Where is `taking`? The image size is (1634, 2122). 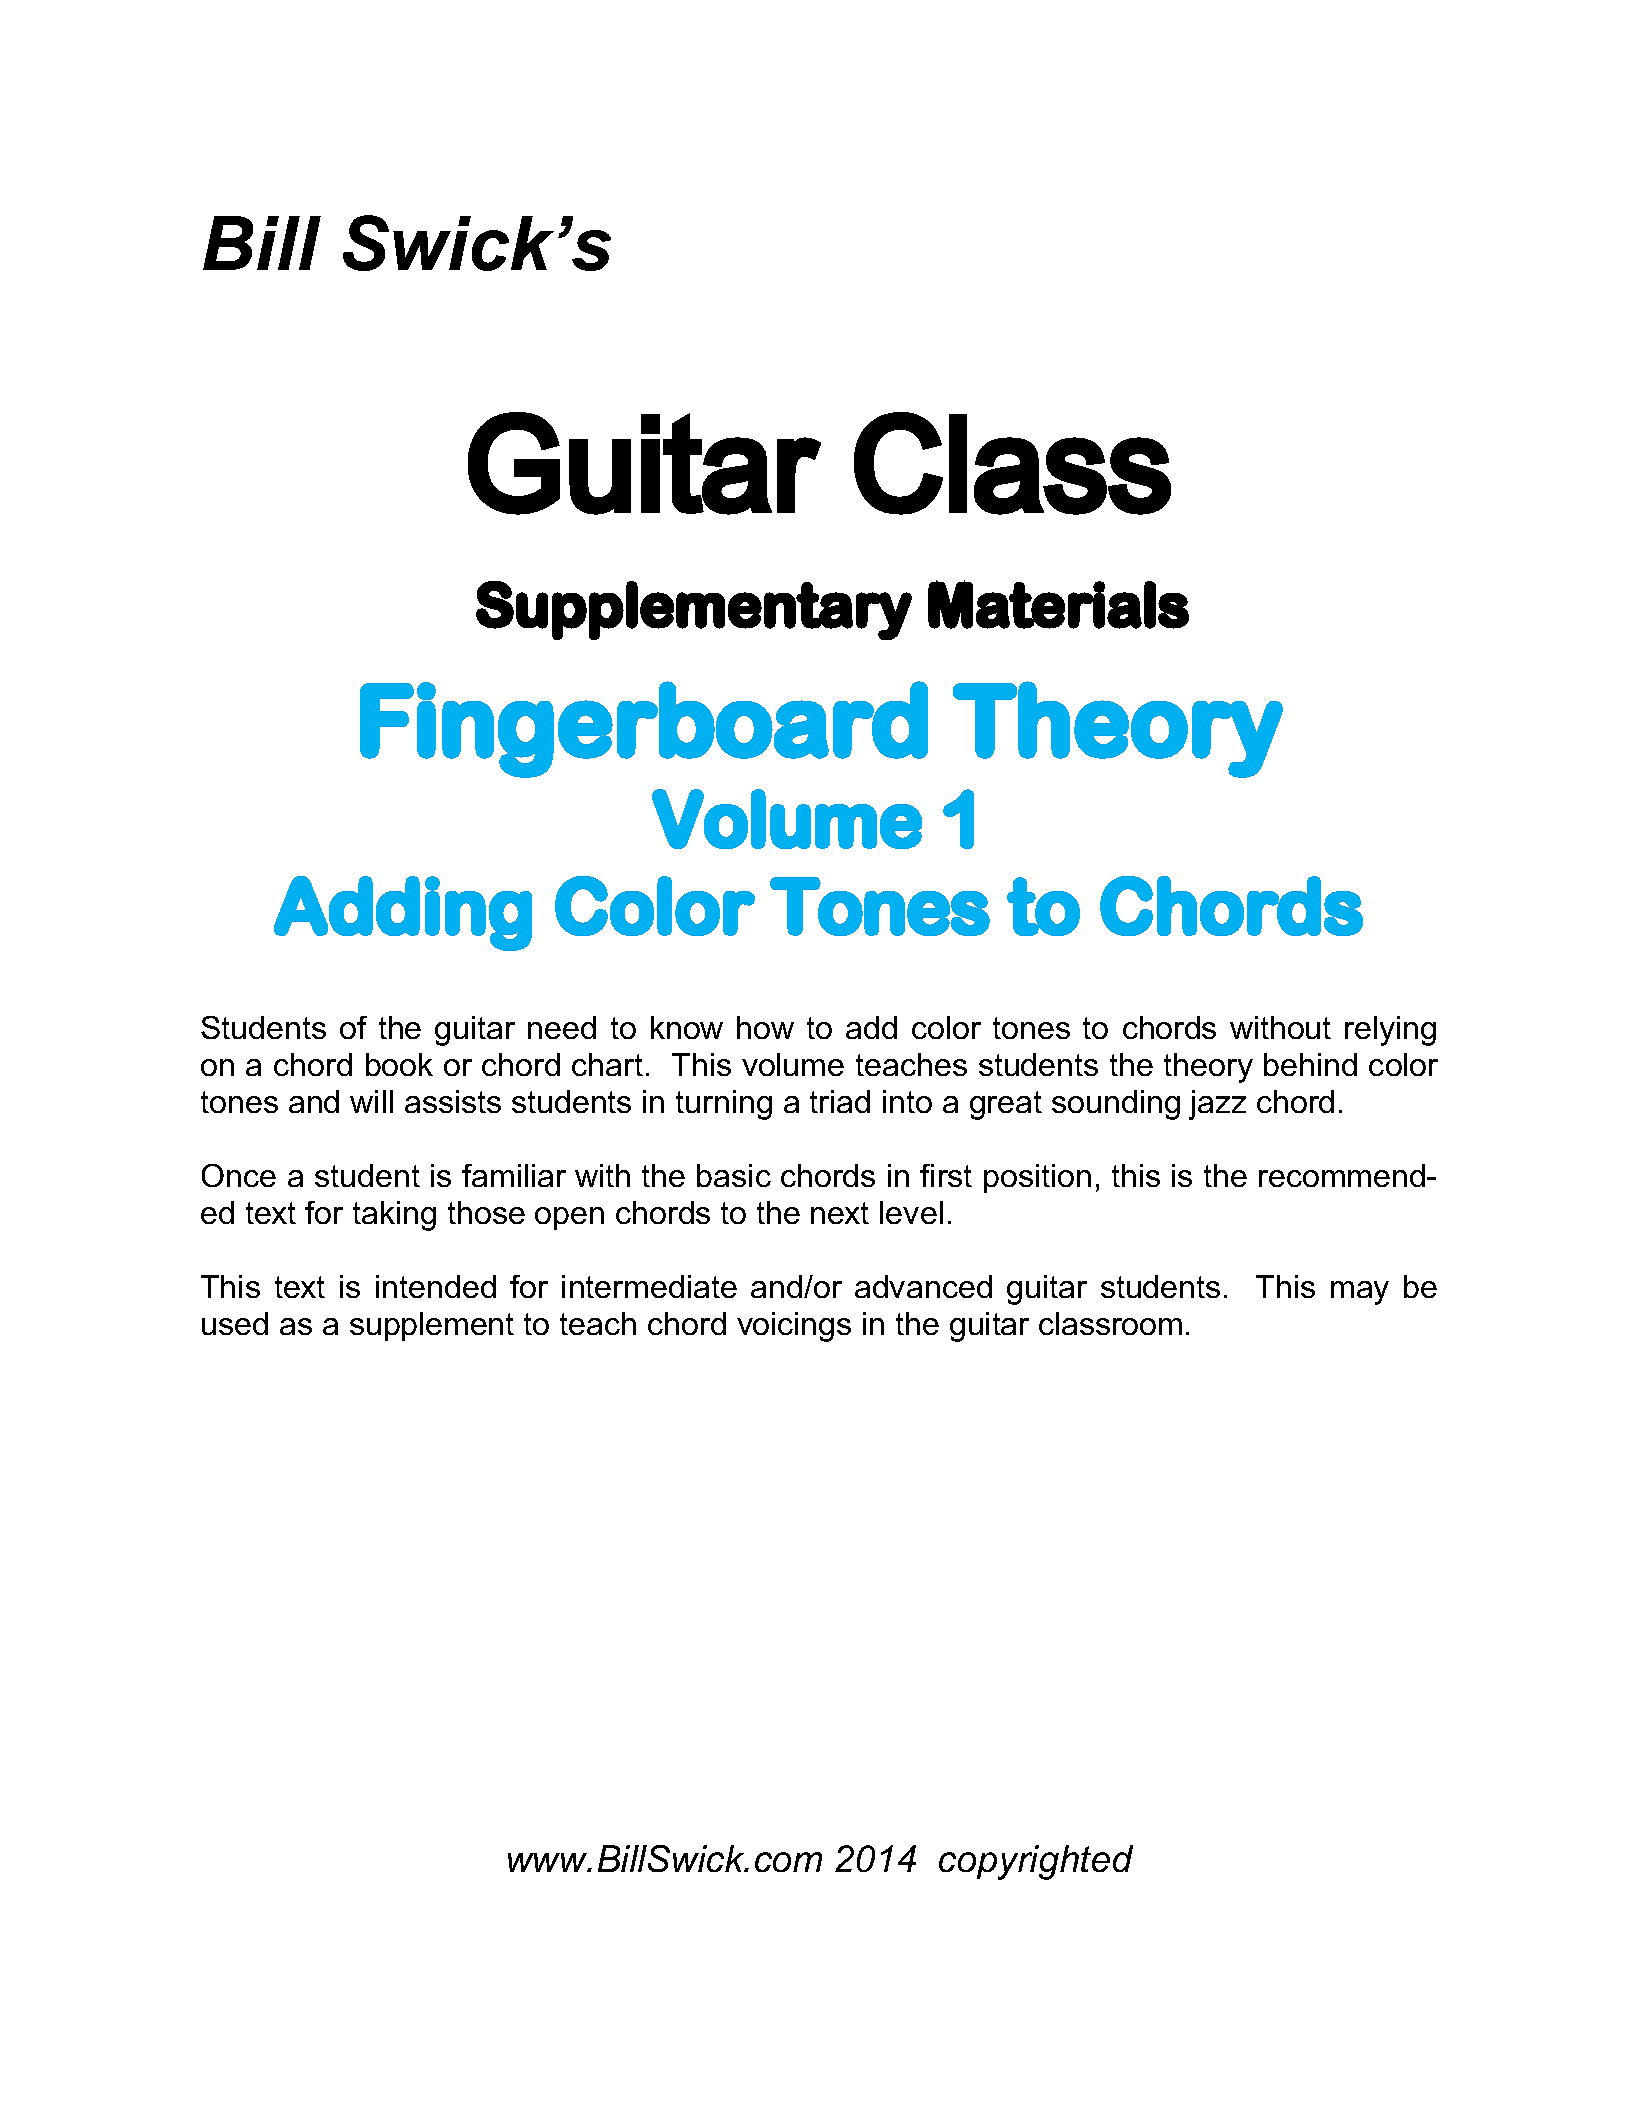 taking is located at coordinates (394, 1216).
